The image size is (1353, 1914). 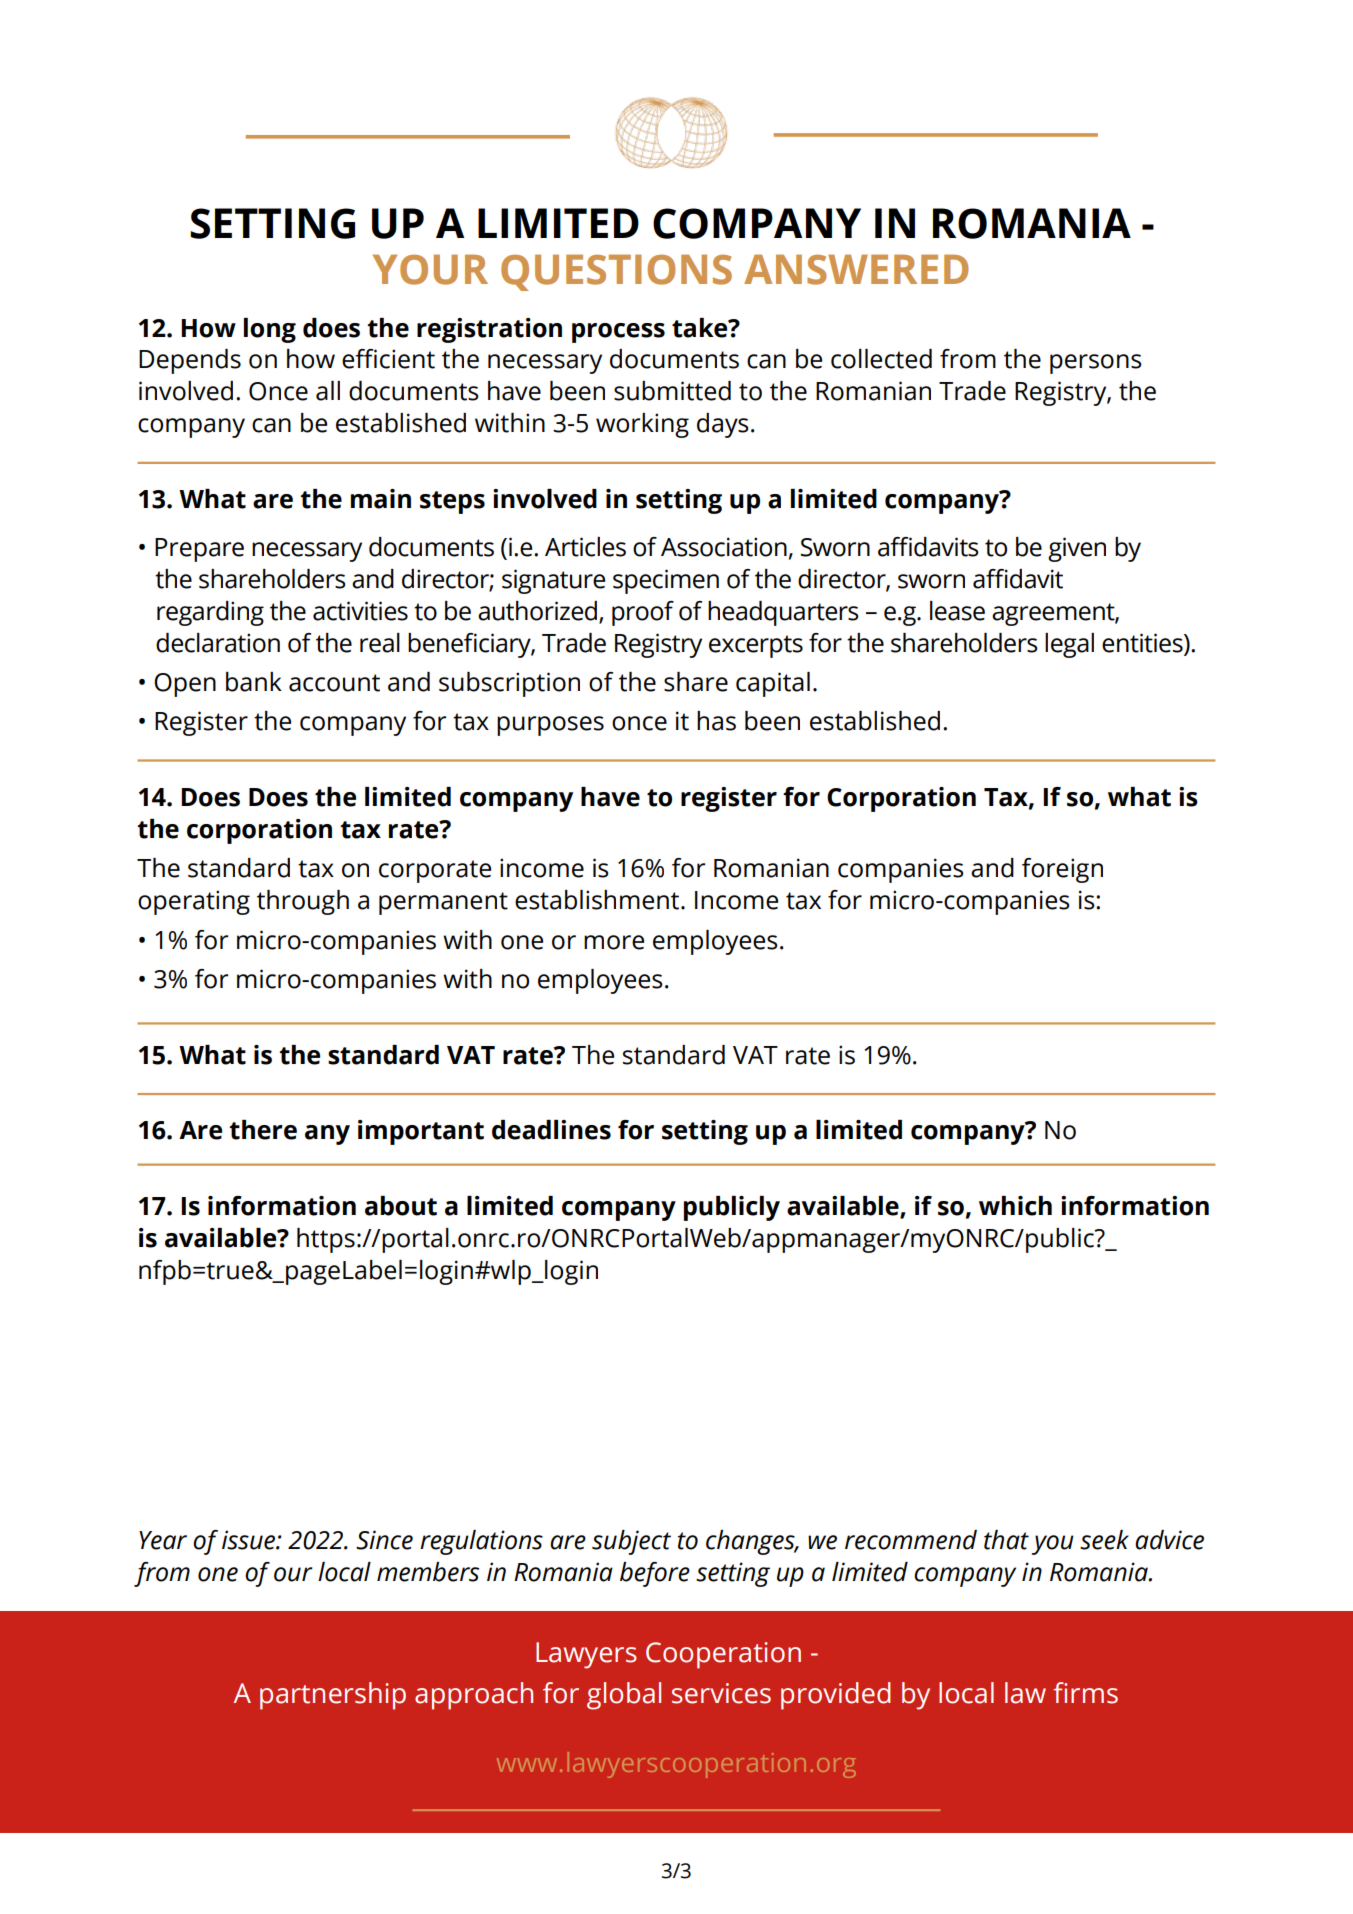 What do you see at coordinates (1006, 1540) in the screenshot?
I see `that` at bounding box center [1006, 1540].
